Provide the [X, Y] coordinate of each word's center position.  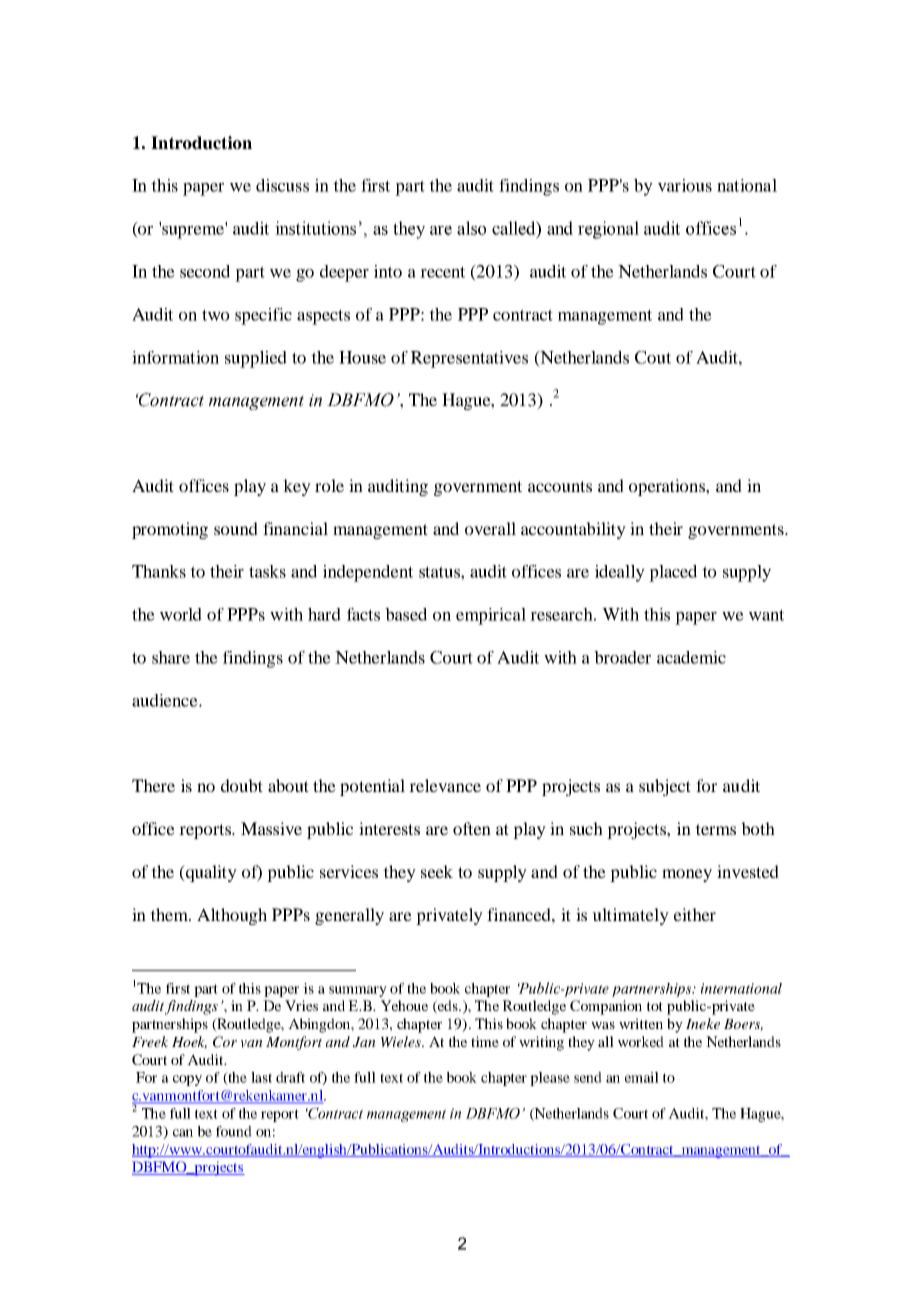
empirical [491, 616]
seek [437, 871]
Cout [653, 357]
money [687, 875]
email [642, 1077]
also [471, 228]
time [485, 1041]
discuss [282, 185]
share [171, 657]
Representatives [469, 359]
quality [210, 873]
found [234, 1131]
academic [691, 657]
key [297, 487]
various [685, 185]
